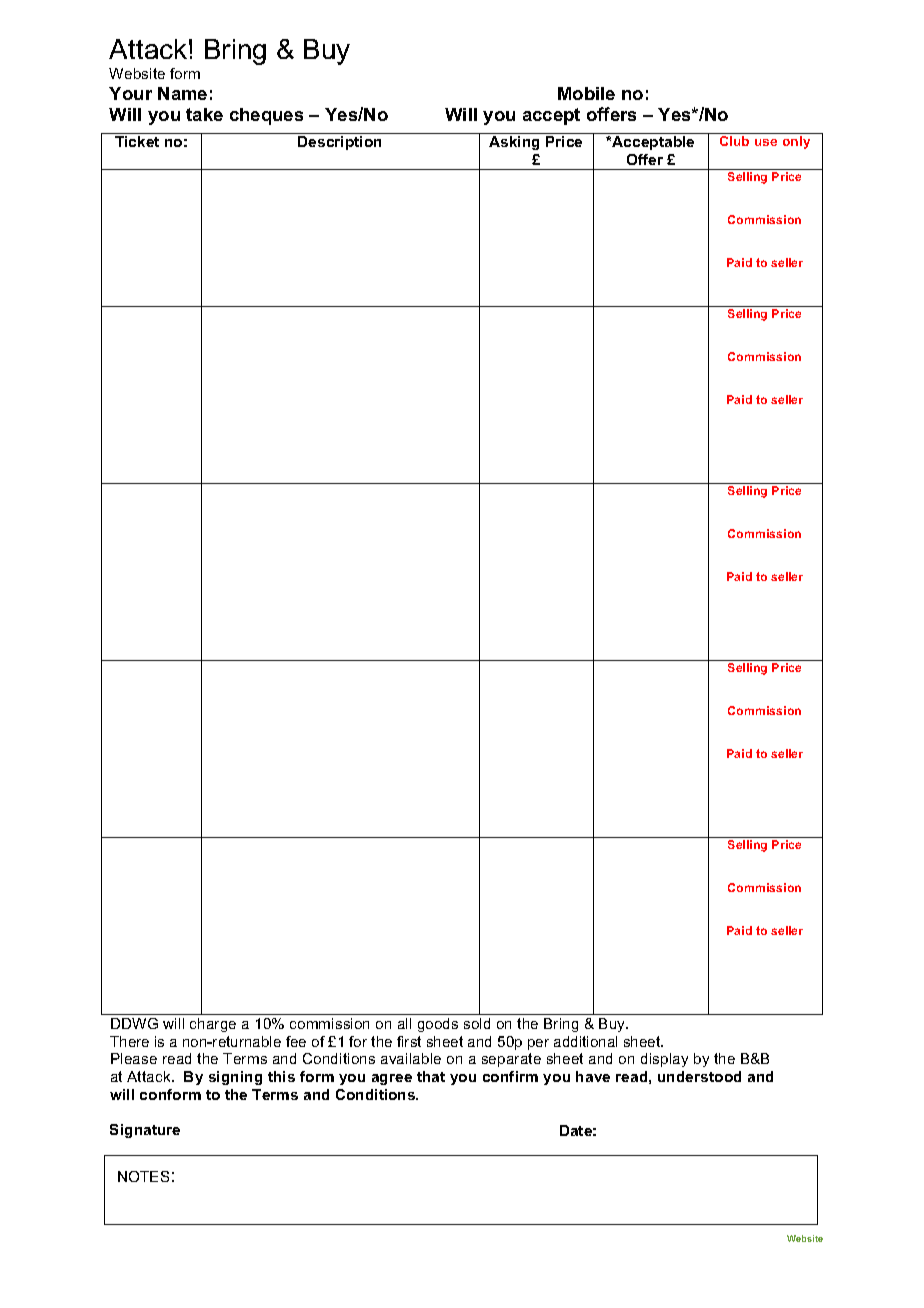 The width and height of the document is (924, 1308). Describe the element at coordinates (699, 1076) in the document. I see `understood` at that location.
